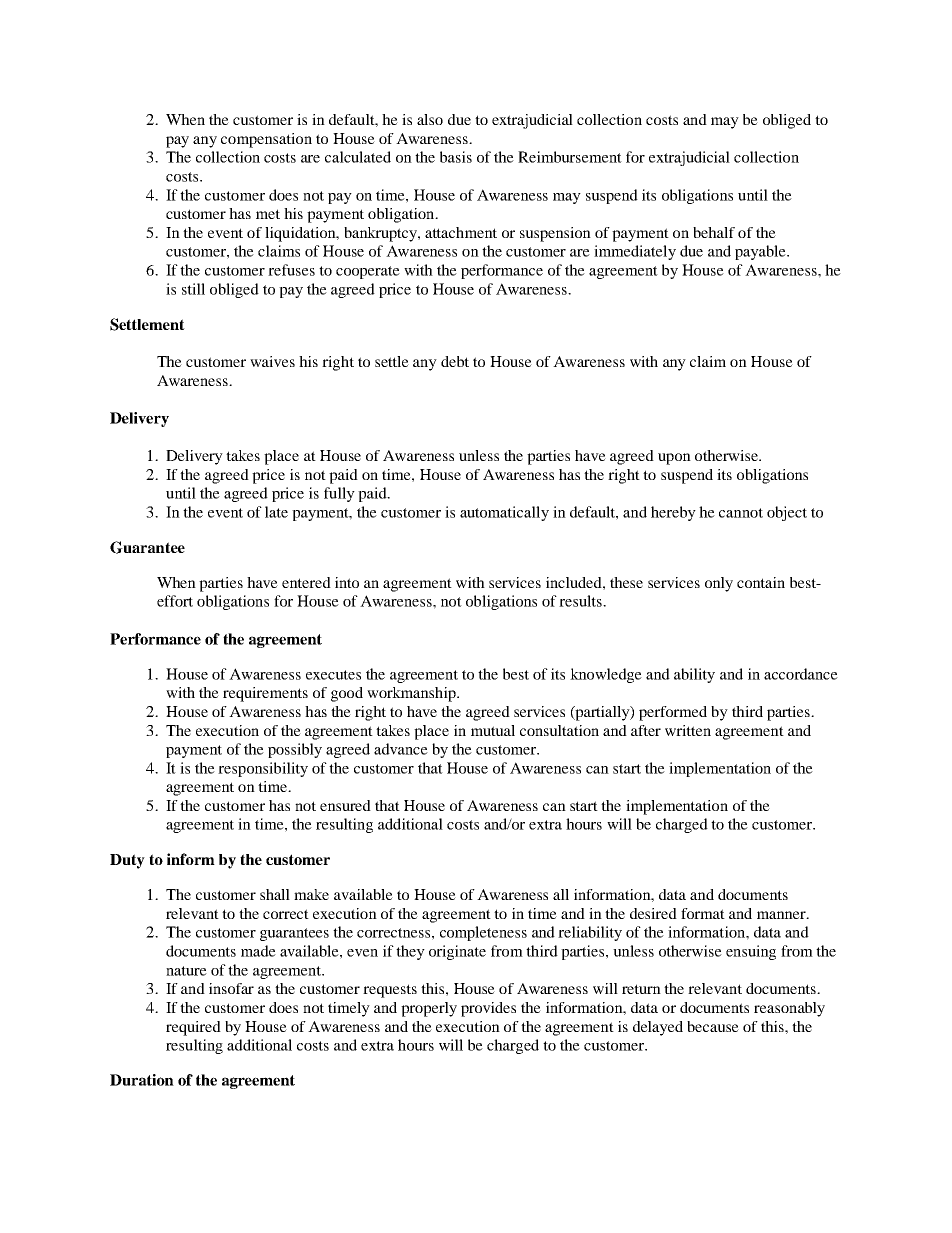  Describe the element at coordinates (127, 861) in the image. I see `Duty` at that location.
